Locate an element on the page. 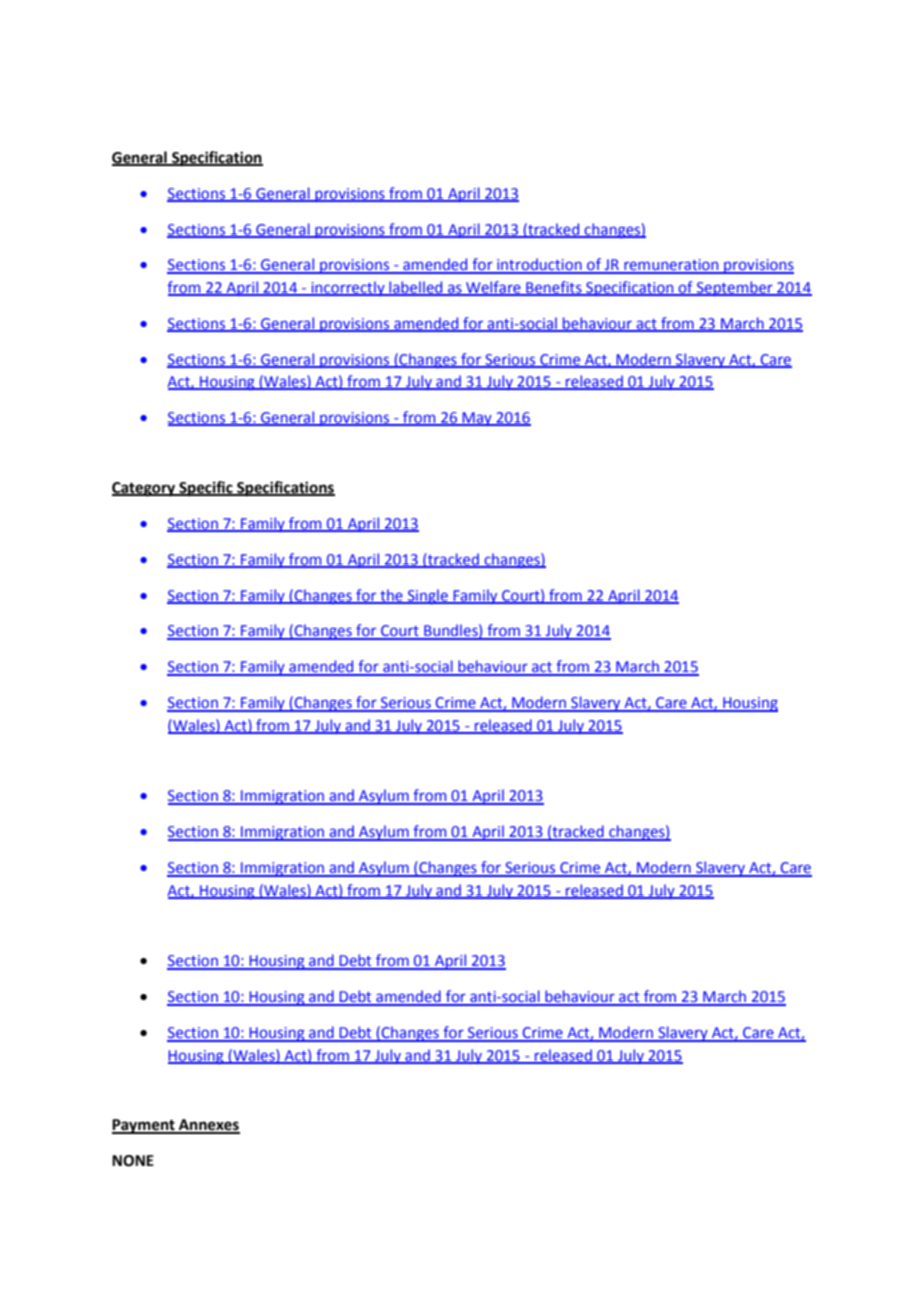  incorrectly is located at coordinates (348, 288).
